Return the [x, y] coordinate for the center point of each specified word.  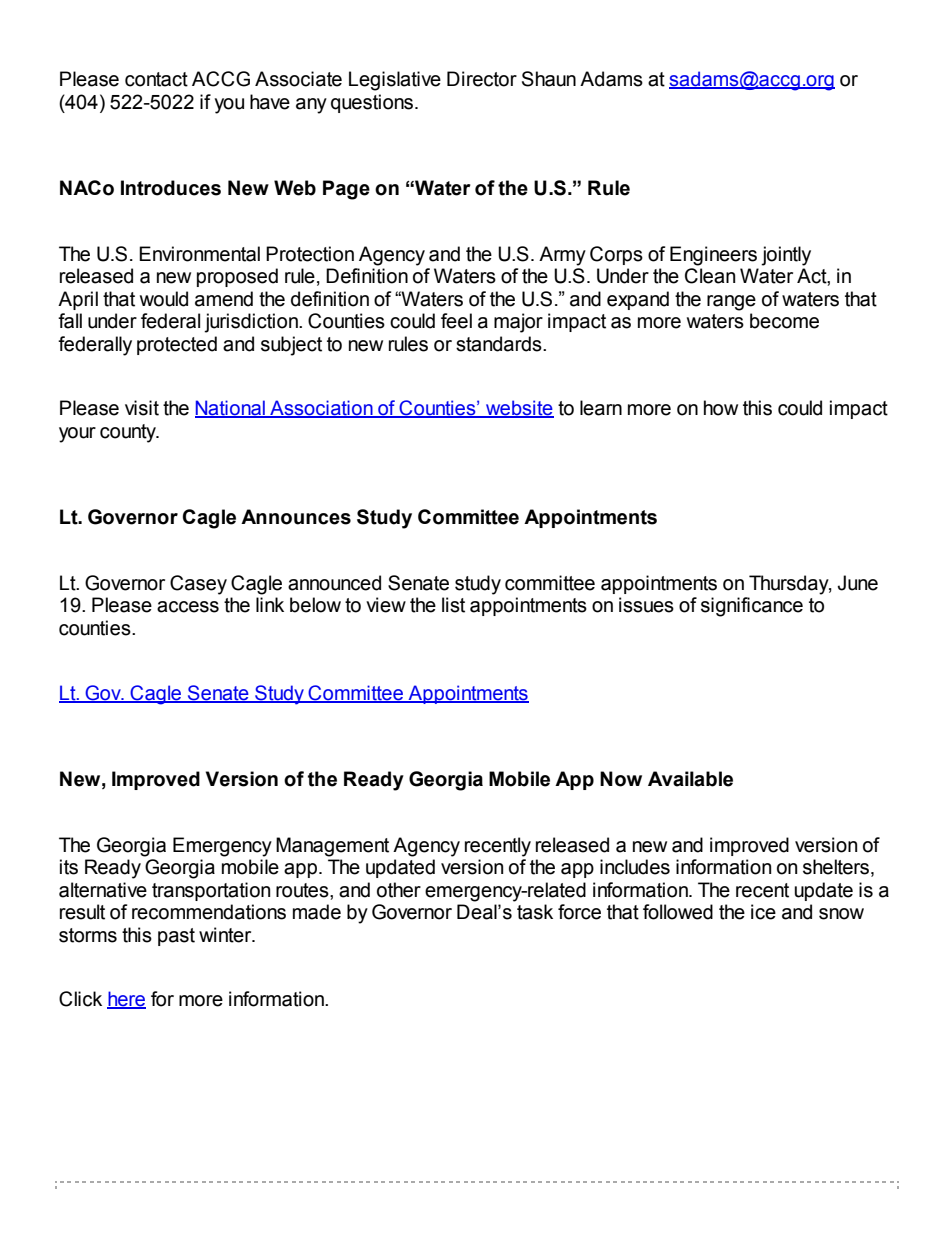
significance [752, 607]
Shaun [549, 79]
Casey [198, 585]
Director [482, 79]
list [453, 605]
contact [156, 79]
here [126, 1000]
